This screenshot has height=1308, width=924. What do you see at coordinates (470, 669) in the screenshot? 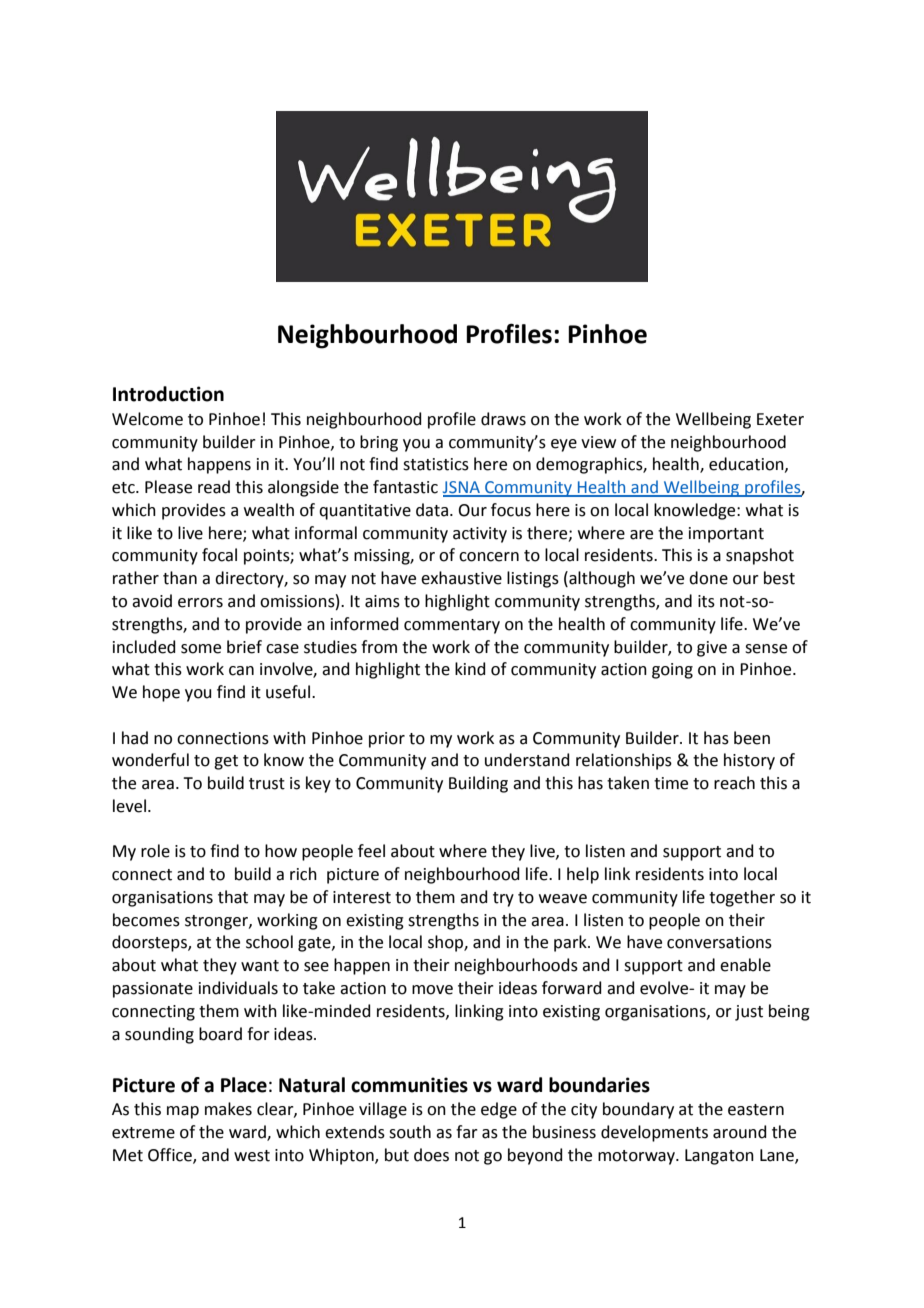
I see `kind` at bounding box center [470, 669].
